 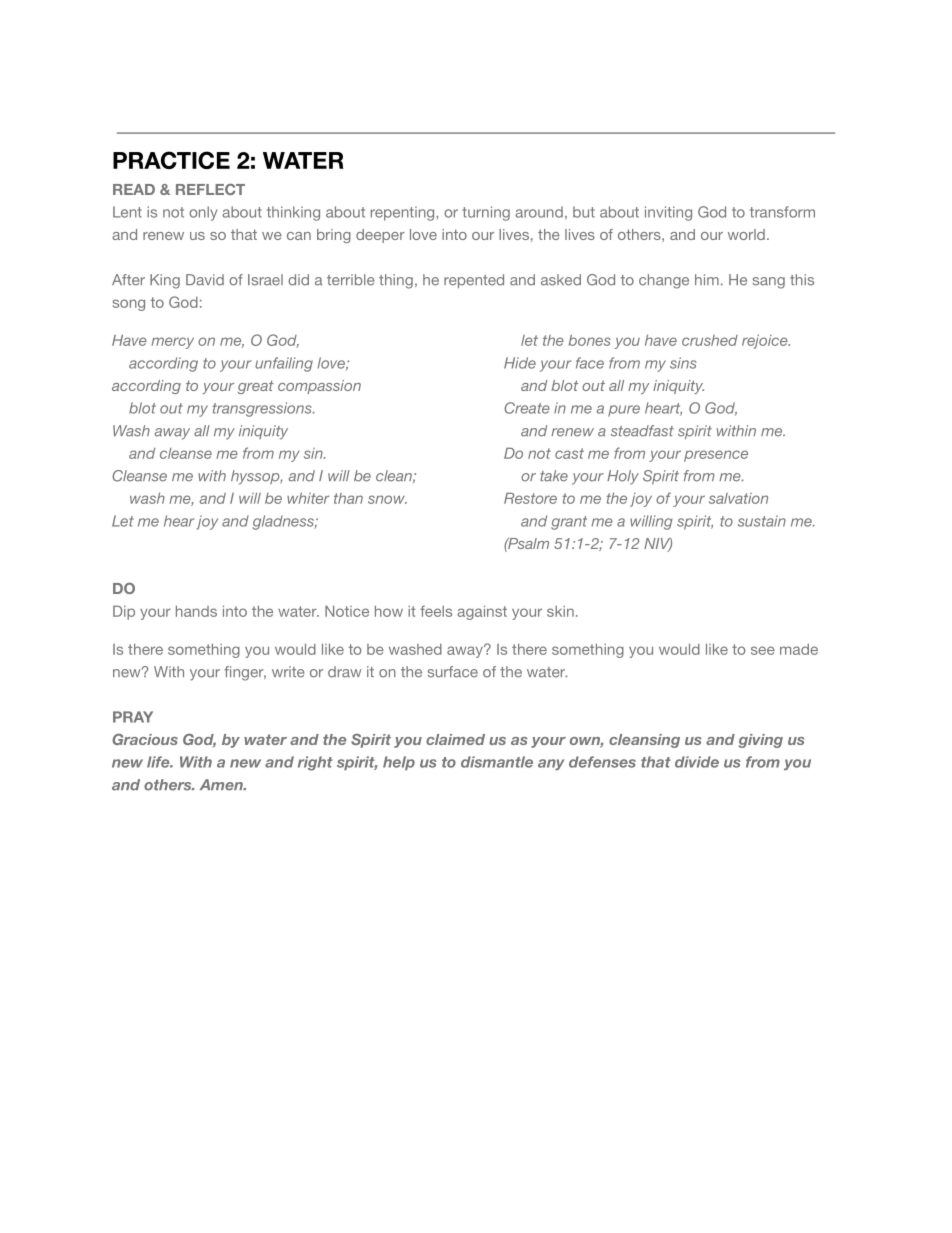 What do you see at coordinates (256, 387) in the document?
I see `great` at bounding box center [256, 387].
